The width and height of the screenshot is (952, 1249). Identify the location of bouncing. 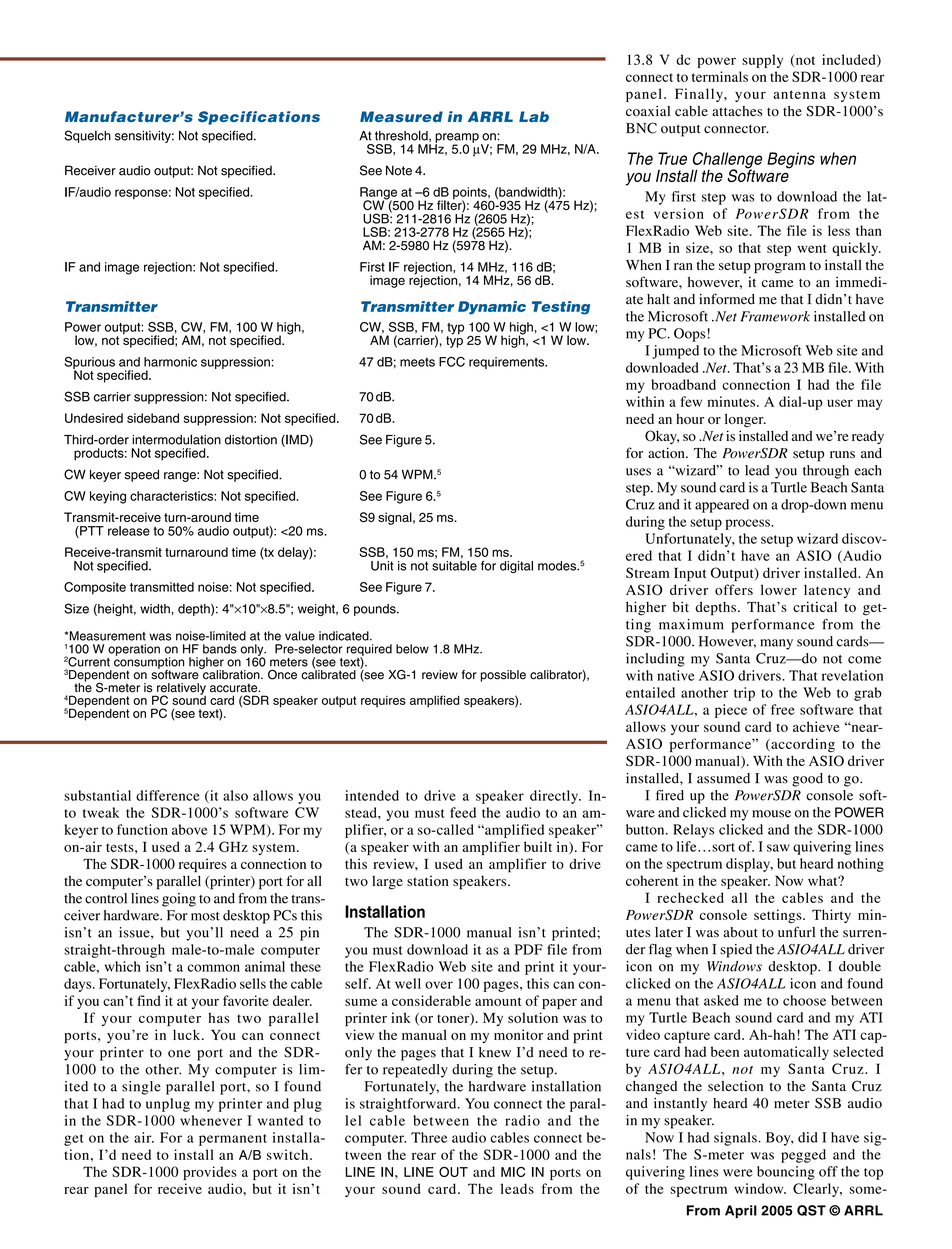
(786, 1173).
